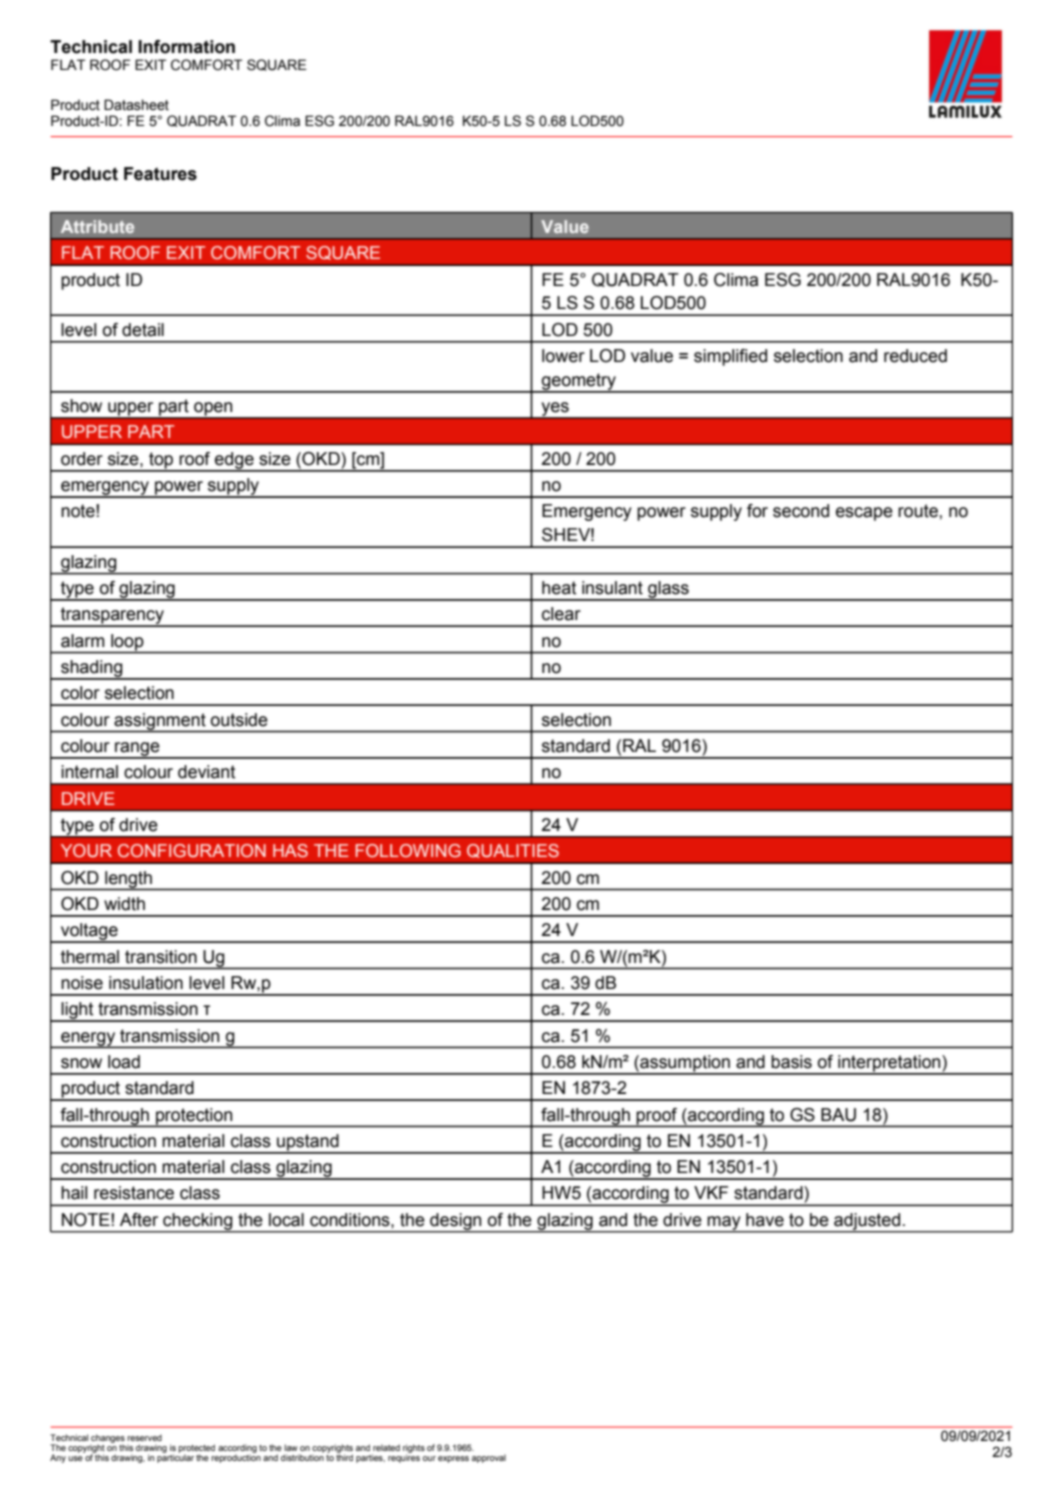 Image resolution: width=1063 pixels, height=1503 pixels. What do you see at coordinates (513, 851) in the image?
I see `QUALITIES` at bounding box center [513, 851].
